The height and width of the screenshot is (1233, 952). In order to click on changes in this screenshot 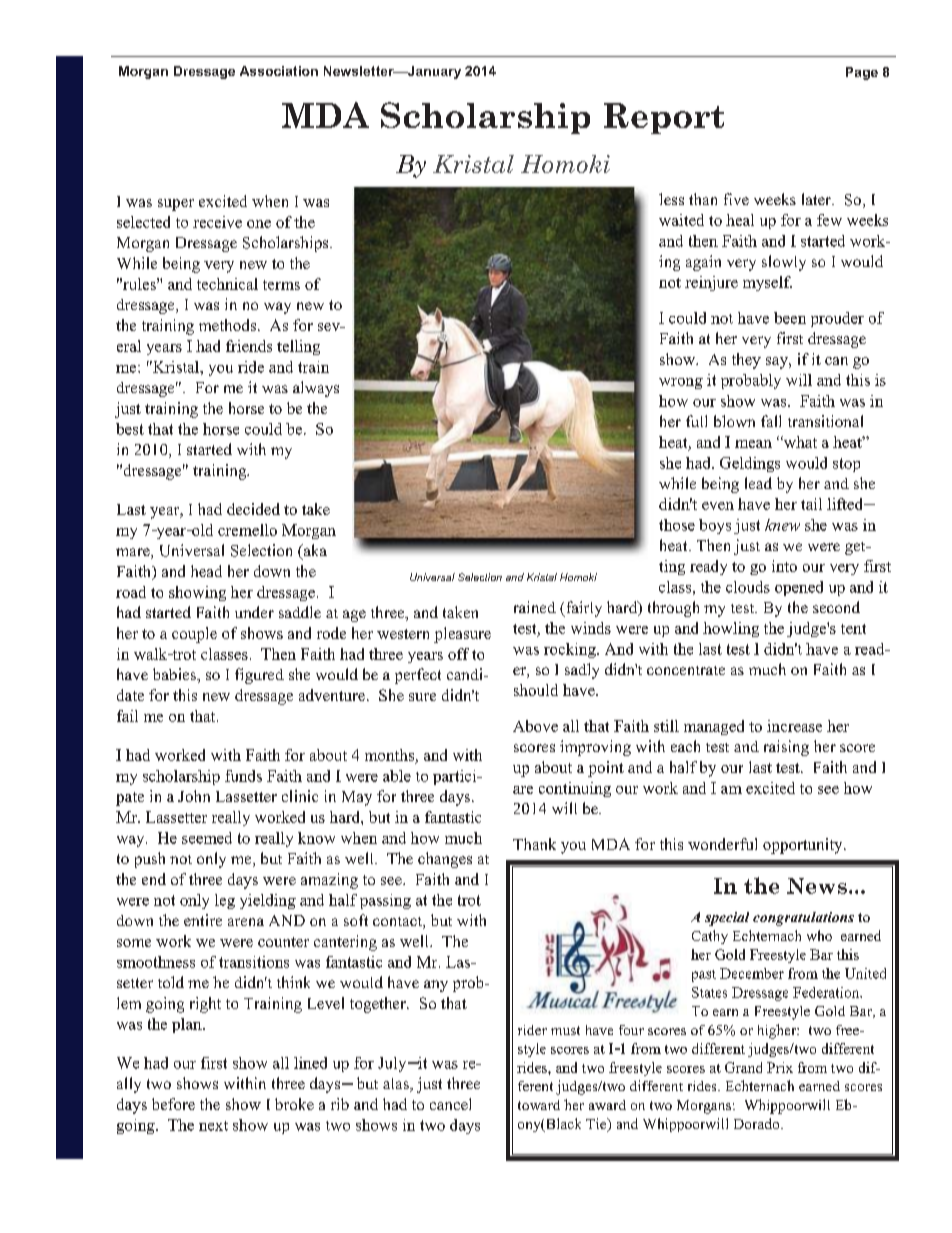, I will do `click(445, 860)`.
